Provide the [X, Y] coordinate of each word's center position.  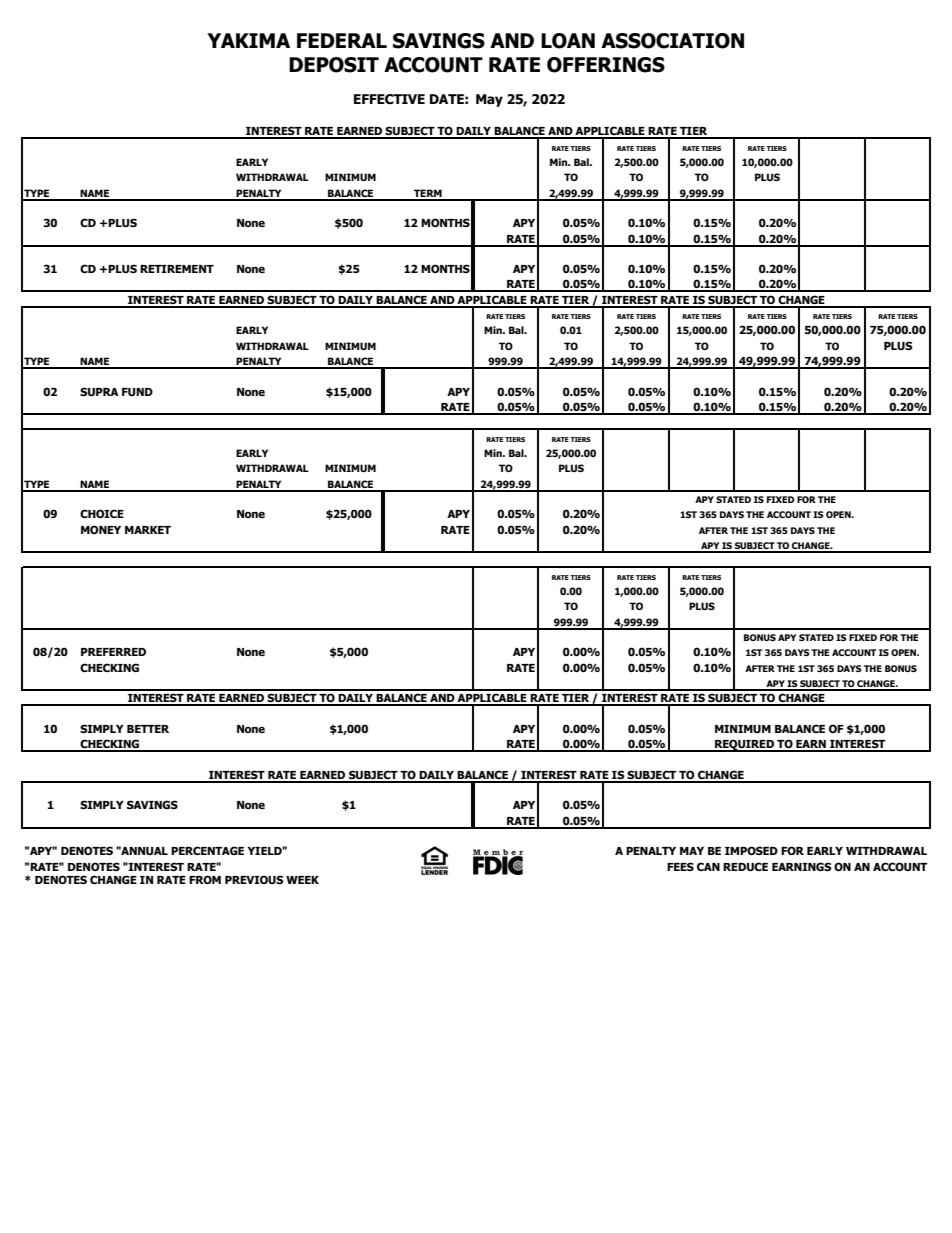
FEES [680, 866]
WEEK [302, 880]
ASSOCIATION [672, 41]
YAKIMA [248, 40]
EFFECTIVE [389, 99]
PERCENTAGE [207, 850]
